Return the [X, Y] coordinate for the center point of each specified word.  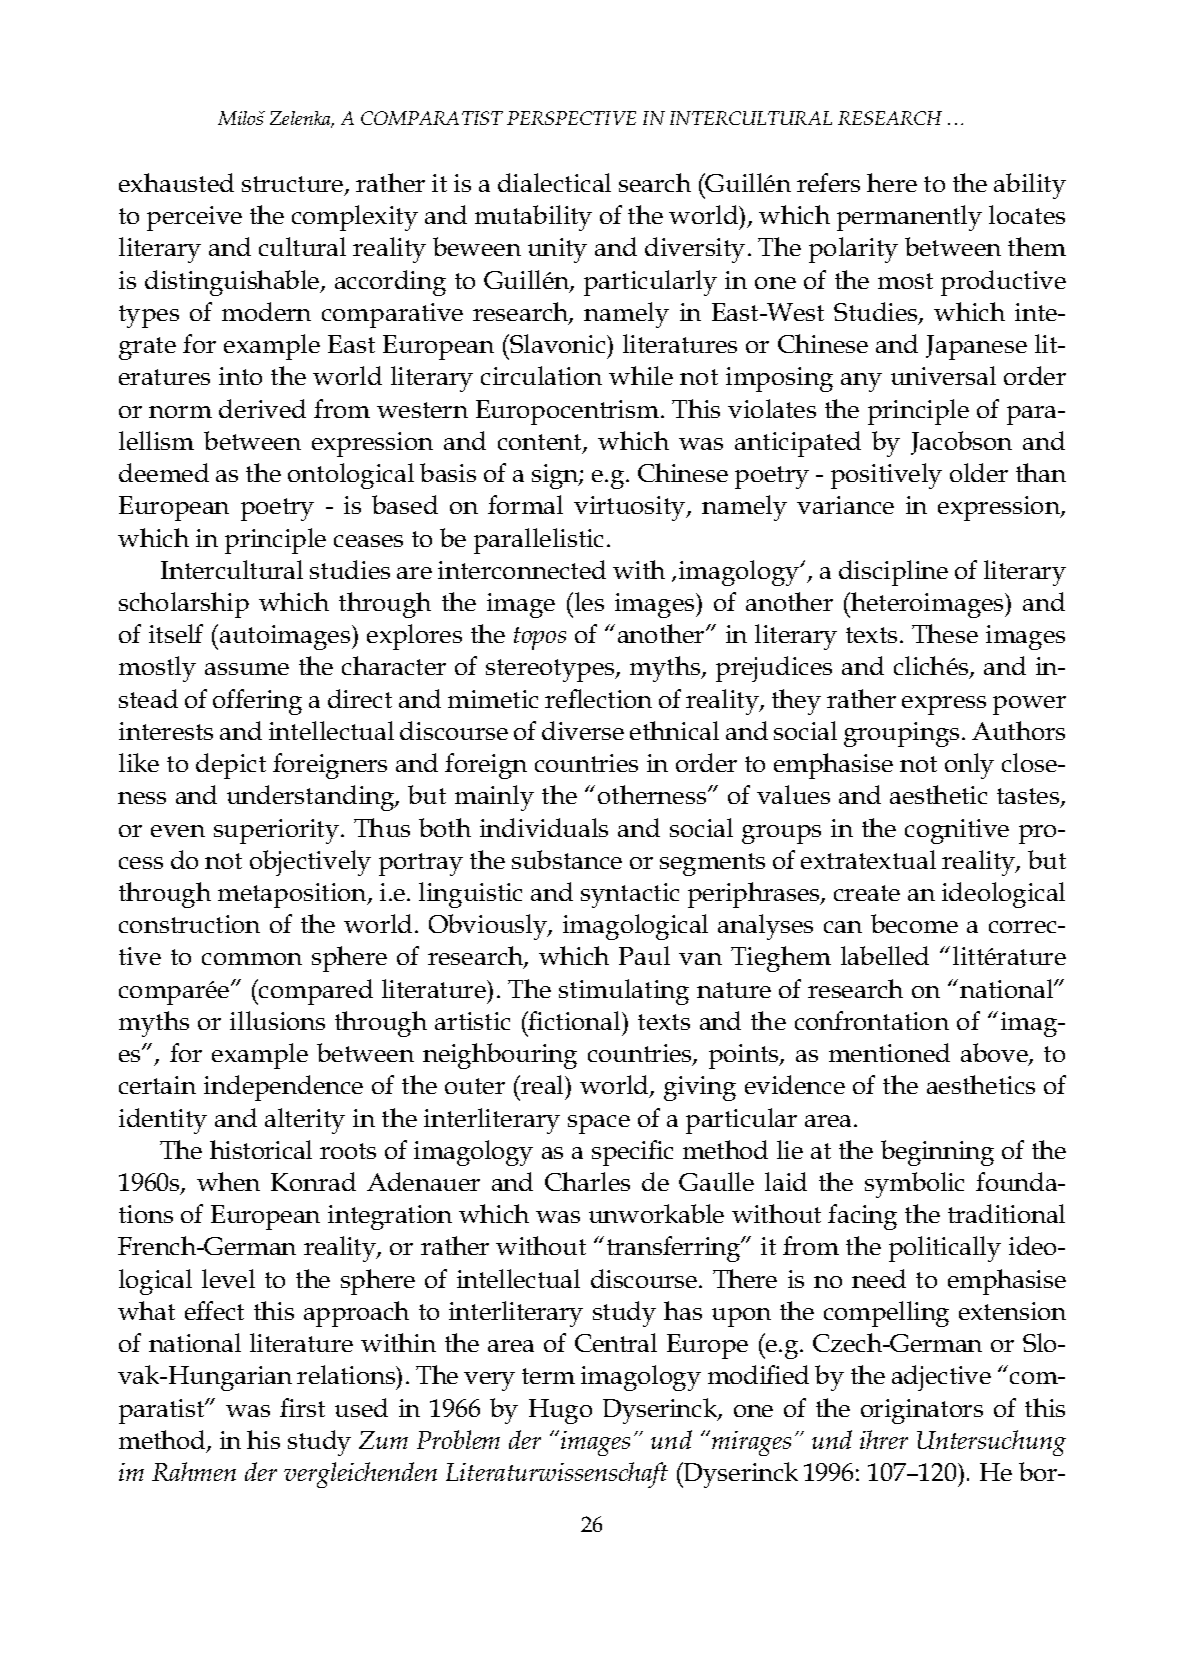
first [302, 1407]
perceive [194, 218]
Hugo [560, 1411]
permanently [909, 218]
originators [922, 1411]
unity [557, 250]
